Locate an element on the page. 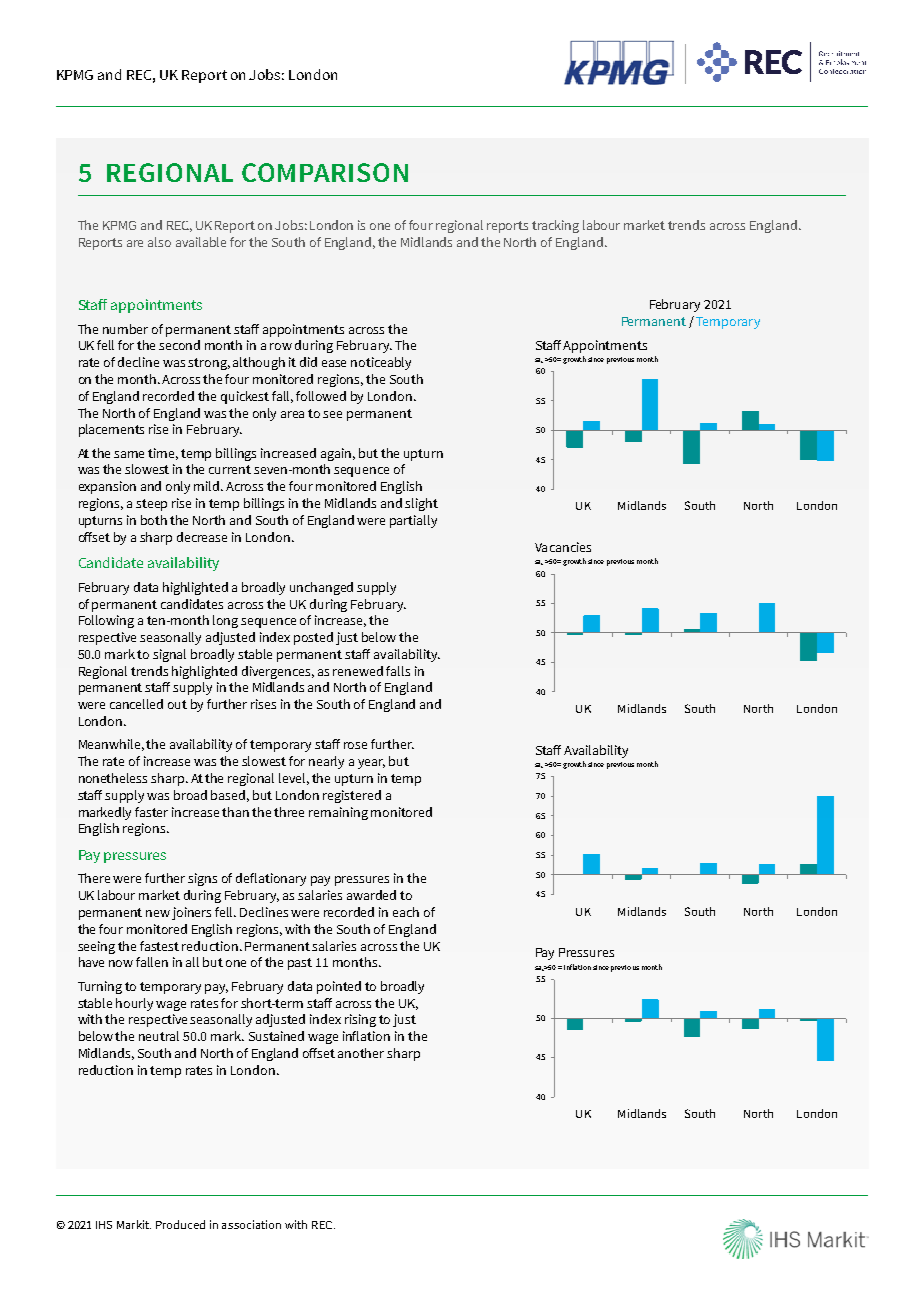 The image size is (924, 1308). also is located at coordinates (159, 242).
